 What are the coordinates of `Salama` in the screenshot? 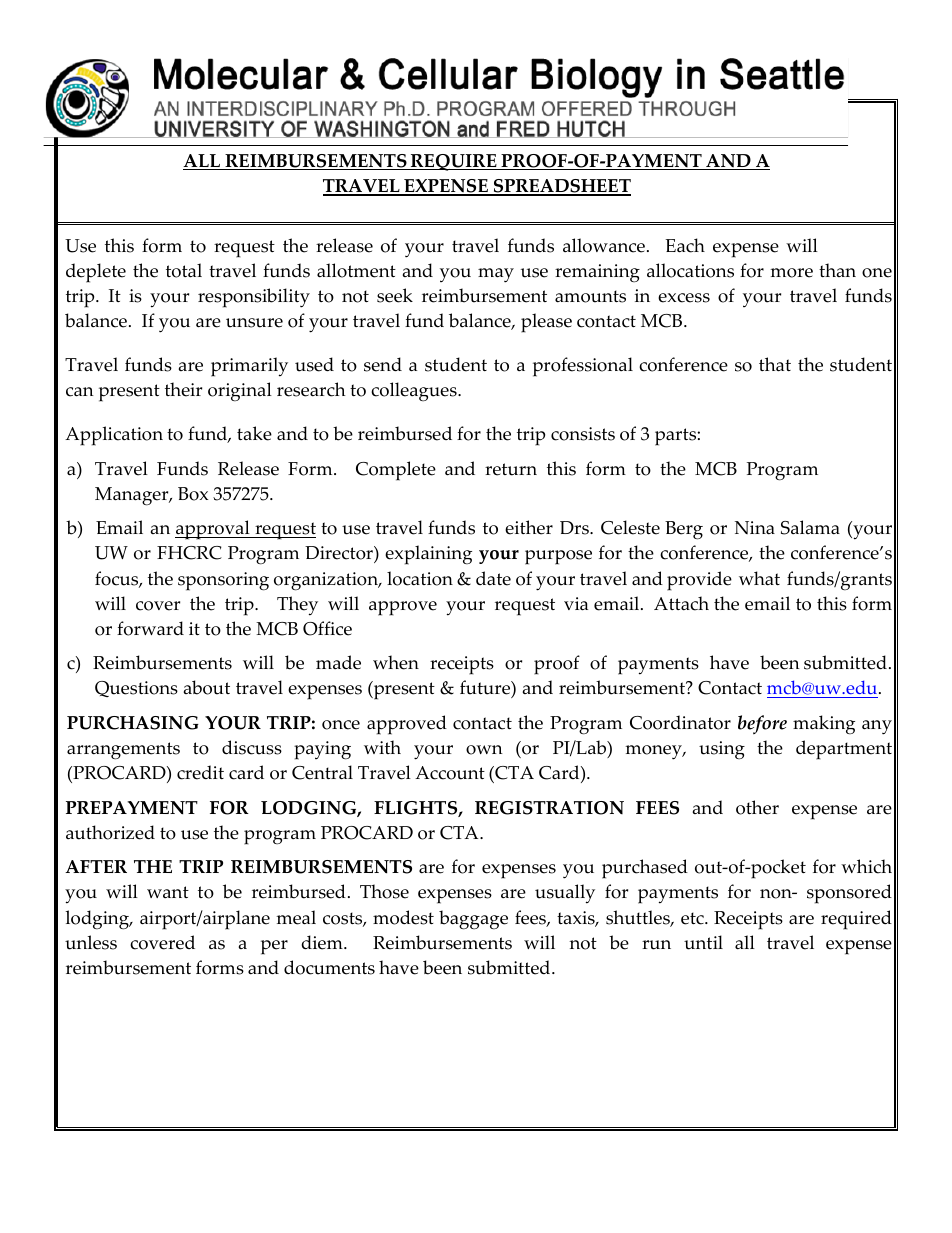 It's located at (810, 527).
